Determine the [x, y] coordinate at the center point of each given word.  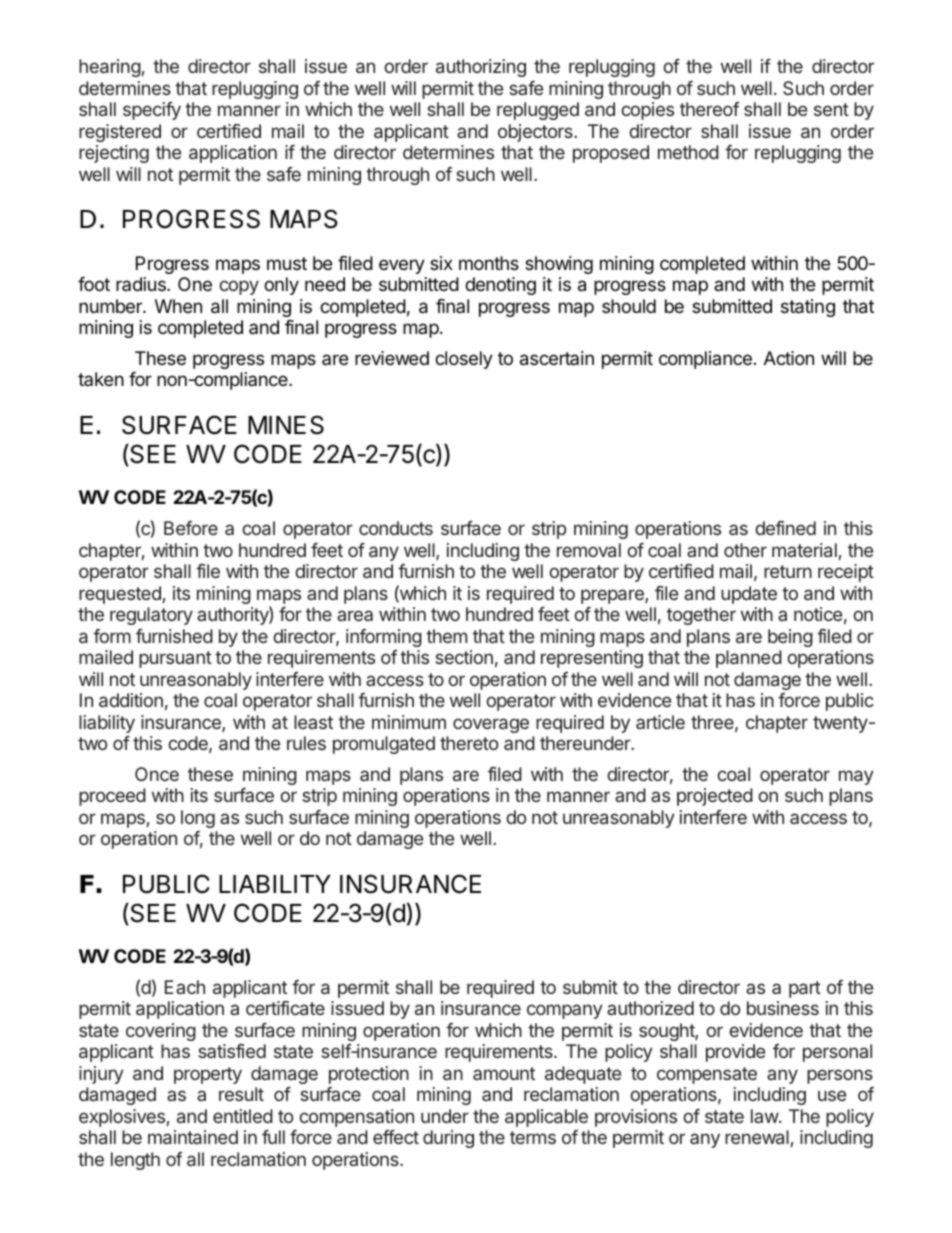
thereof [709, 109]
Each [185, 987]
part [805, 989]
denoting [500, 286]
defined [785, 528]
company [565, 1011]
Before [191, 528]
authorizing [481, 68]
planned [749, 659]
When [178, 306]
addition [131, 700]
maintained [193, 1137]
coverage [491, 725]
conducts [396, 528]
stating [808, 308]
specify [152, 111]
